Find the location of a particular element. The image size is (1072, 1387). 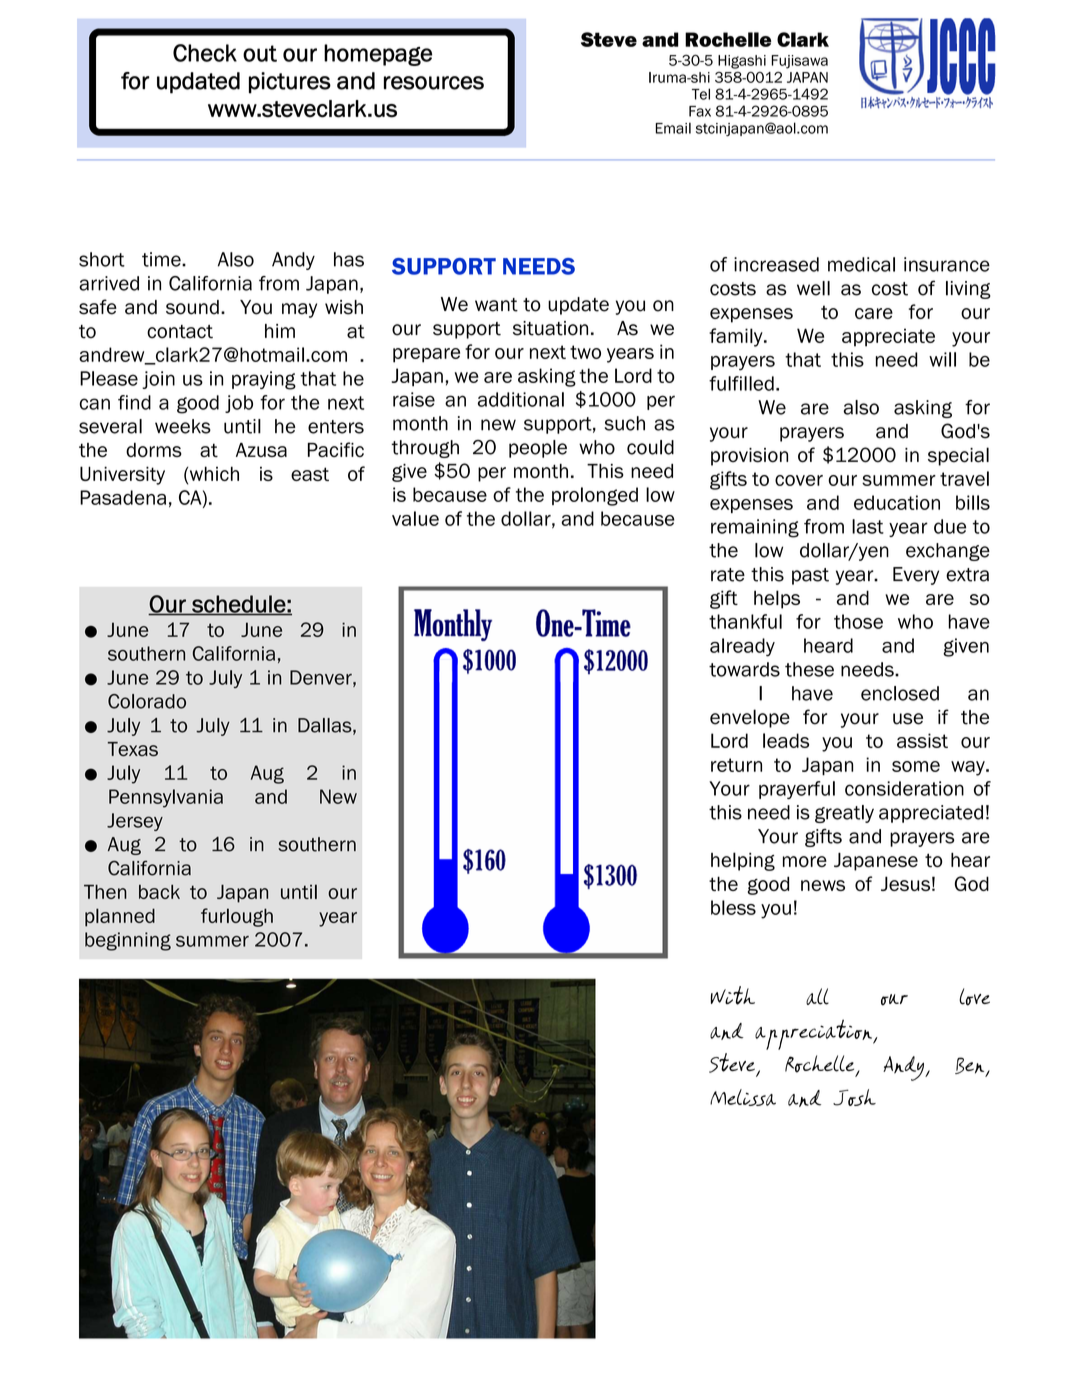

Higashi is located at coordinates (742, 62).
